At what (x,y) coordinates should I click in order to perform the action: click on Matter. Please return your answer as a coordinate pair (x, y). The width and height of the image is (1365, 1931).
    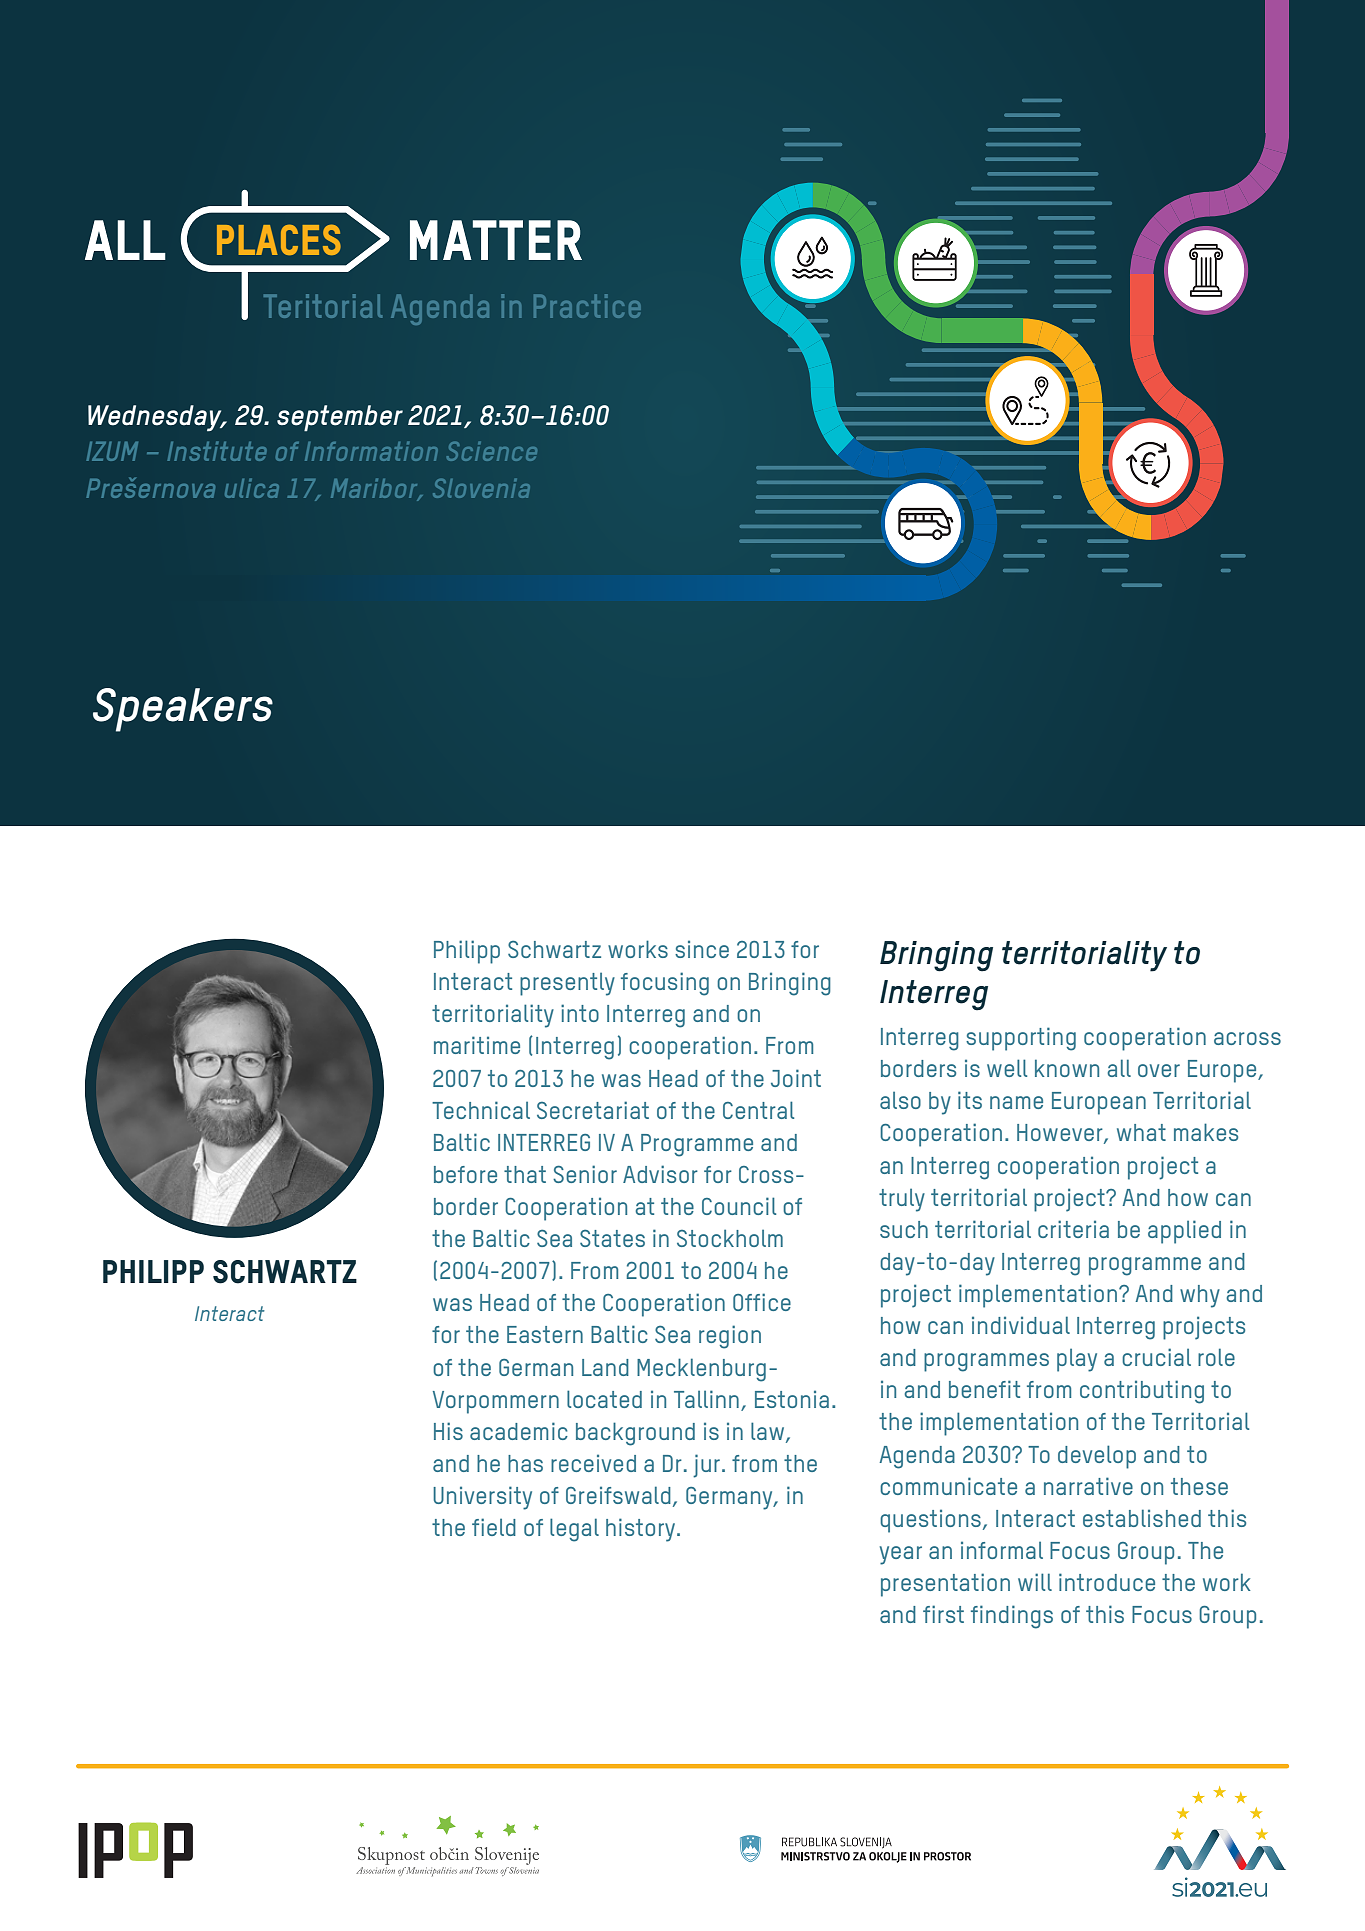
    Looking at the image, I should click on (496, 240).
